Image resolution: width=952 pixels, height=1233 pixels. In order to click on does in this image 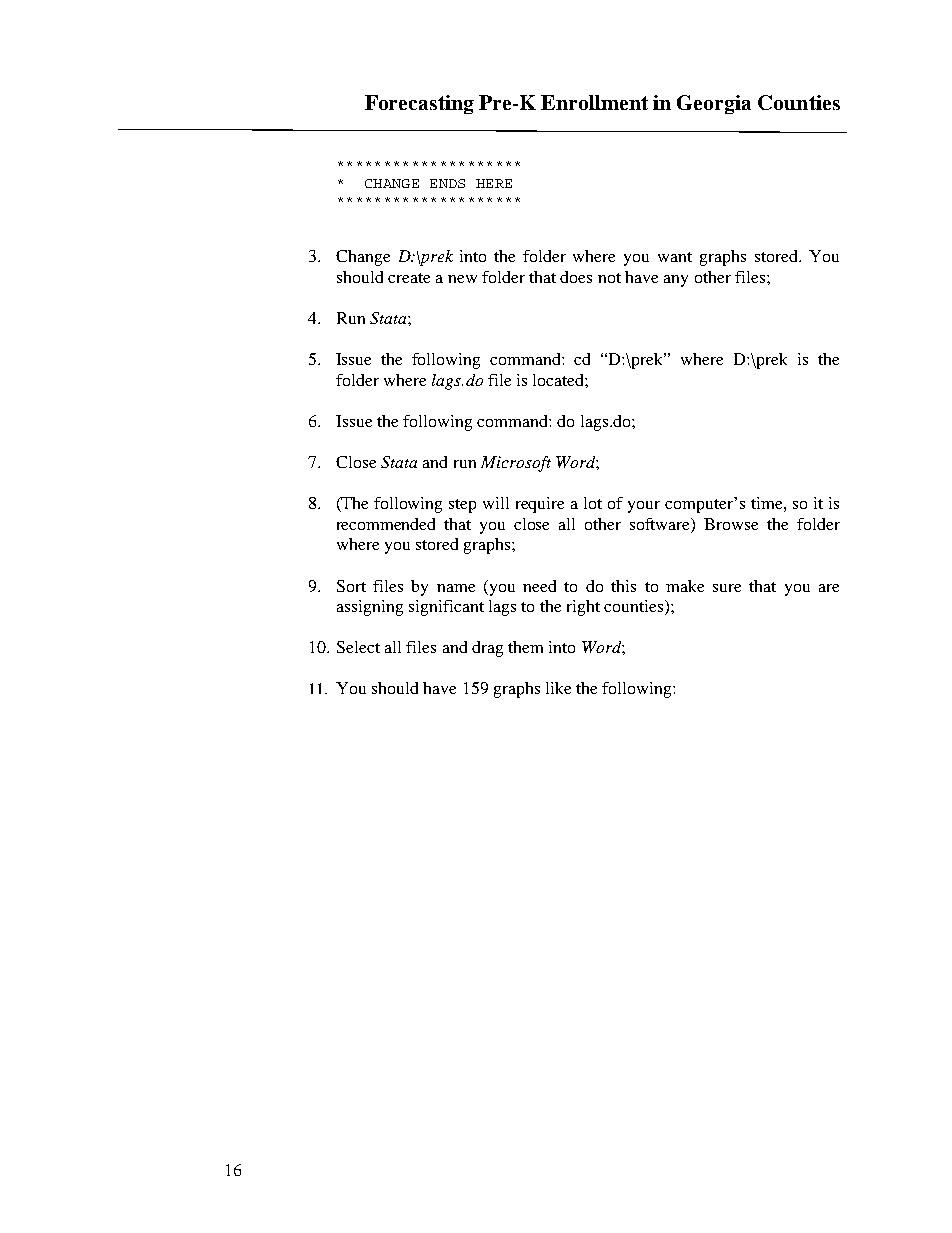, I will do `click(576, 277)`.
